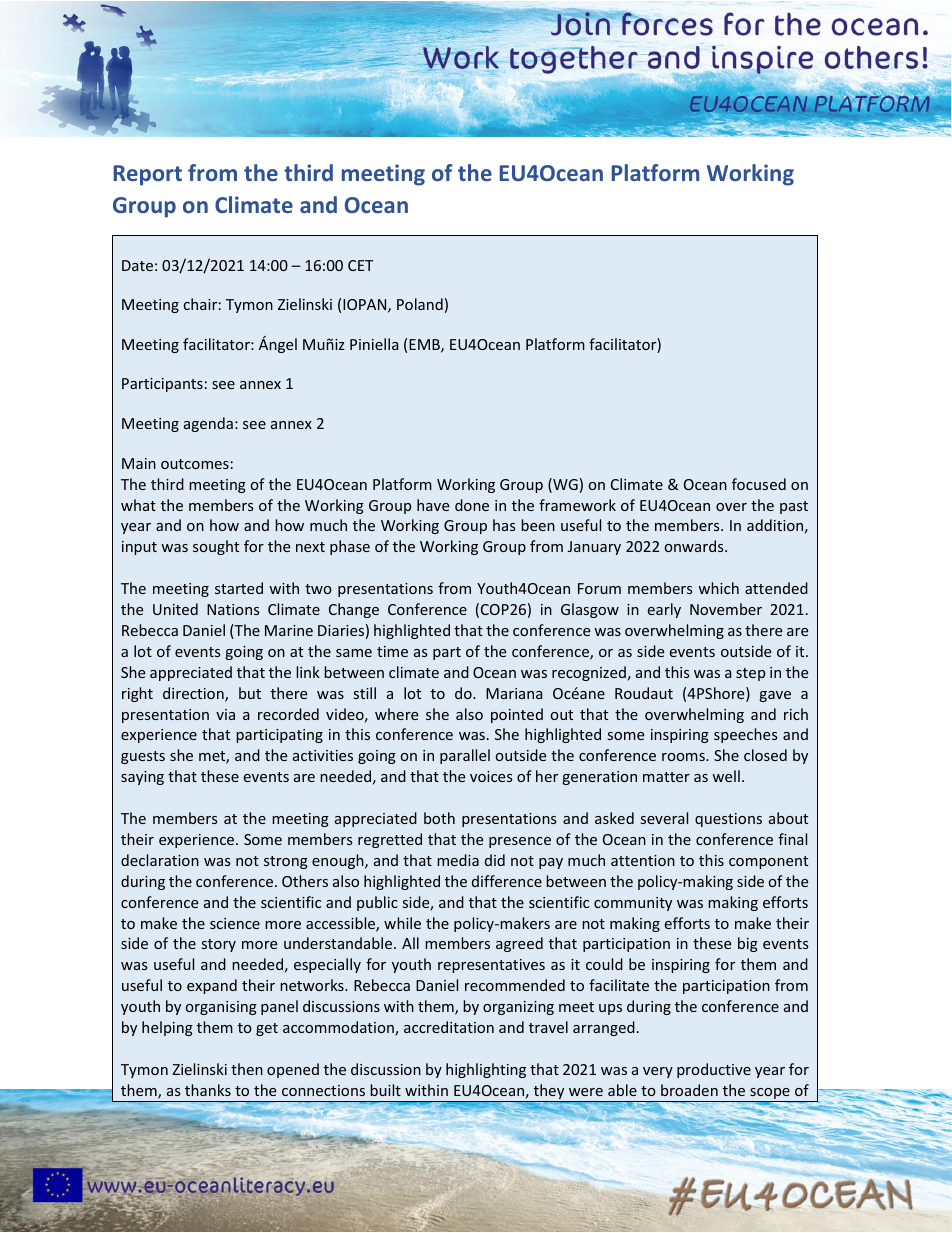  I want to click on CET, so click(360, 265).
